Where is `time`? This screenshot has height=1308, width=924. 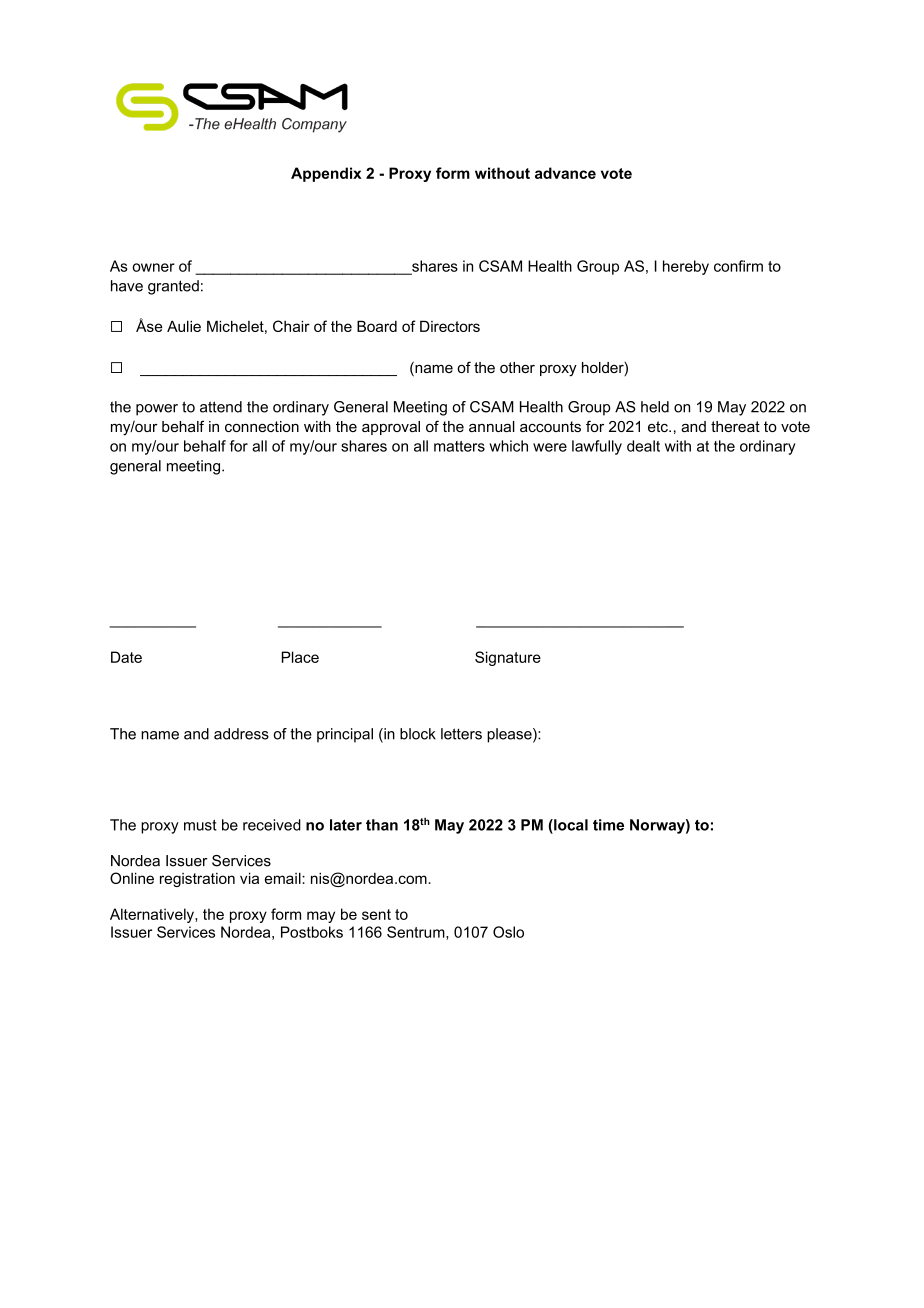
time is located at coordinates (608, 825).
